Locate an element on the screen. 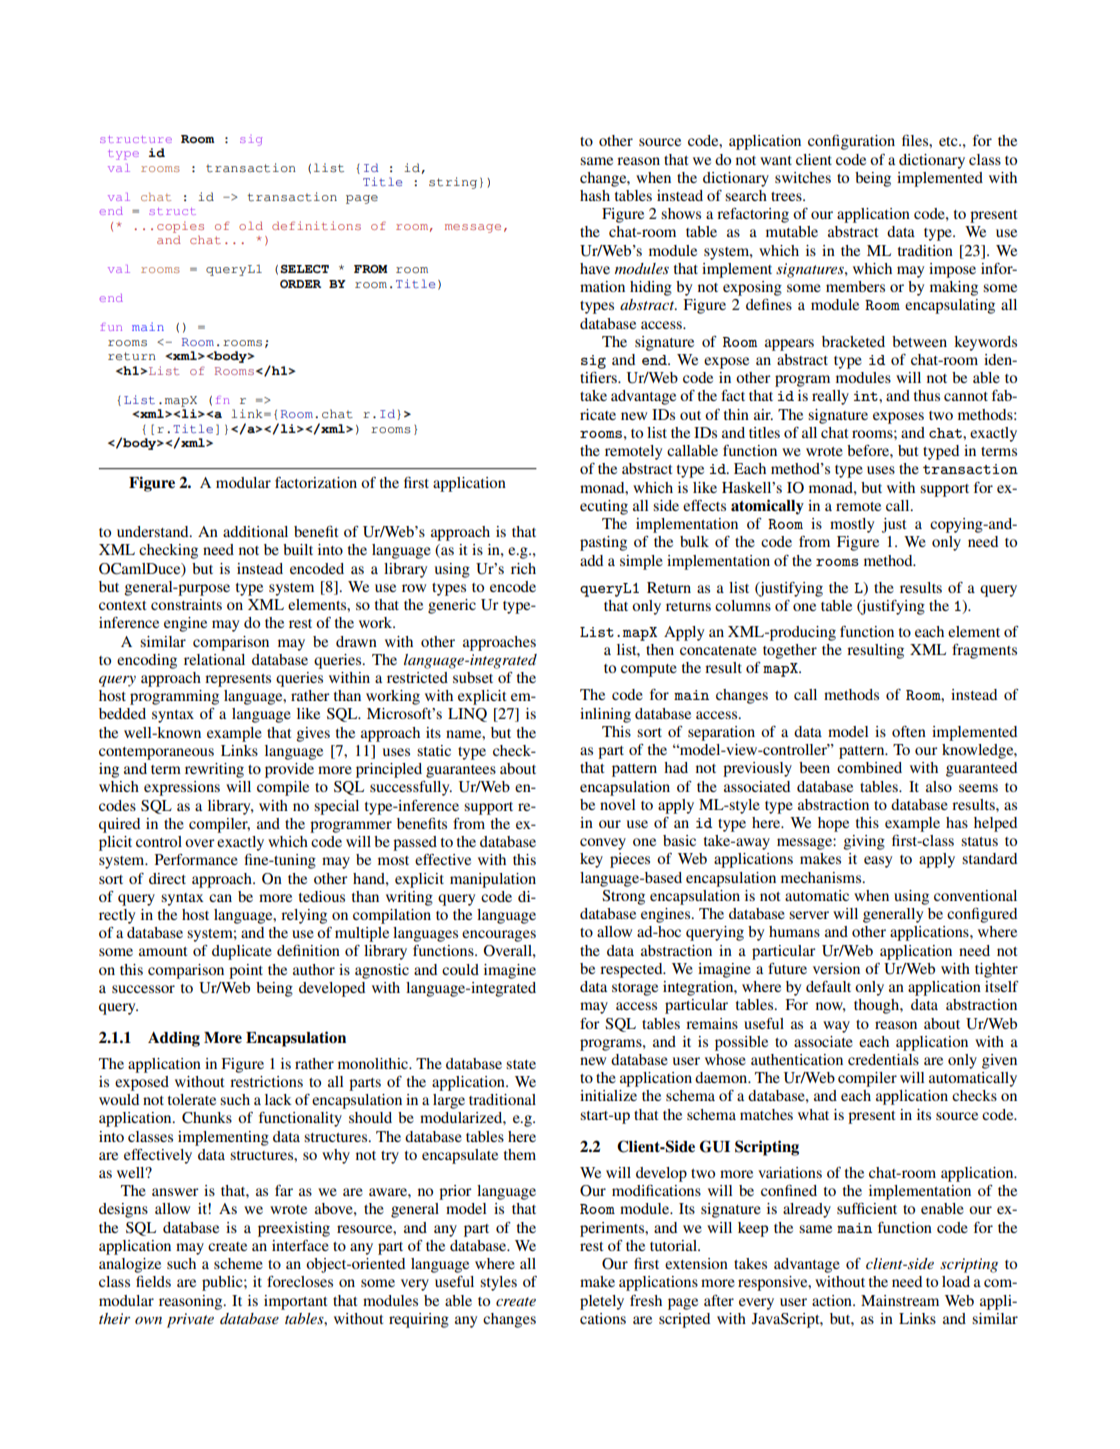  configuration is located at coordinates (851, 142).
